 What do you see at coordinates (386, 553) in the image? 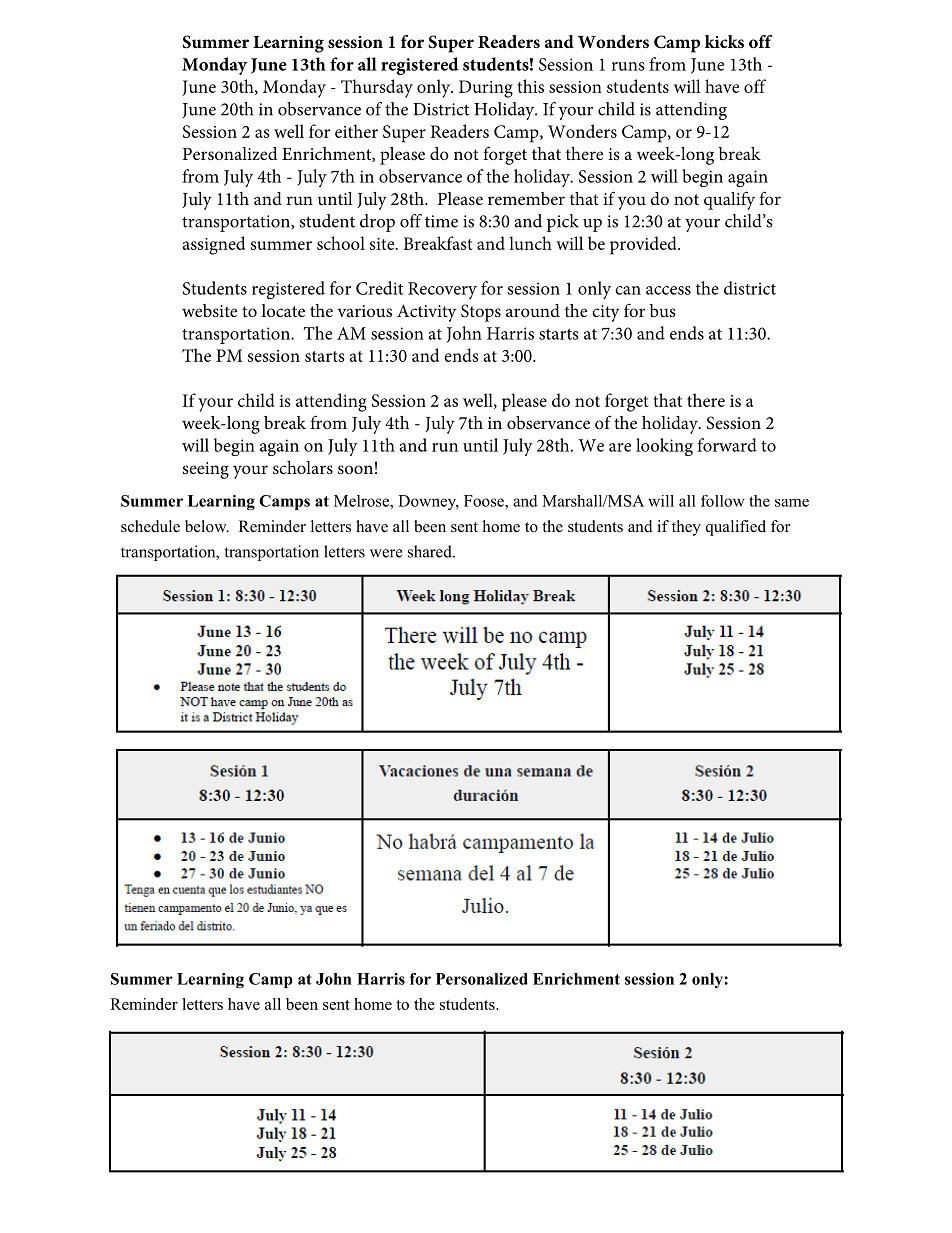
I see `were` at bounding box center [386, 553].
